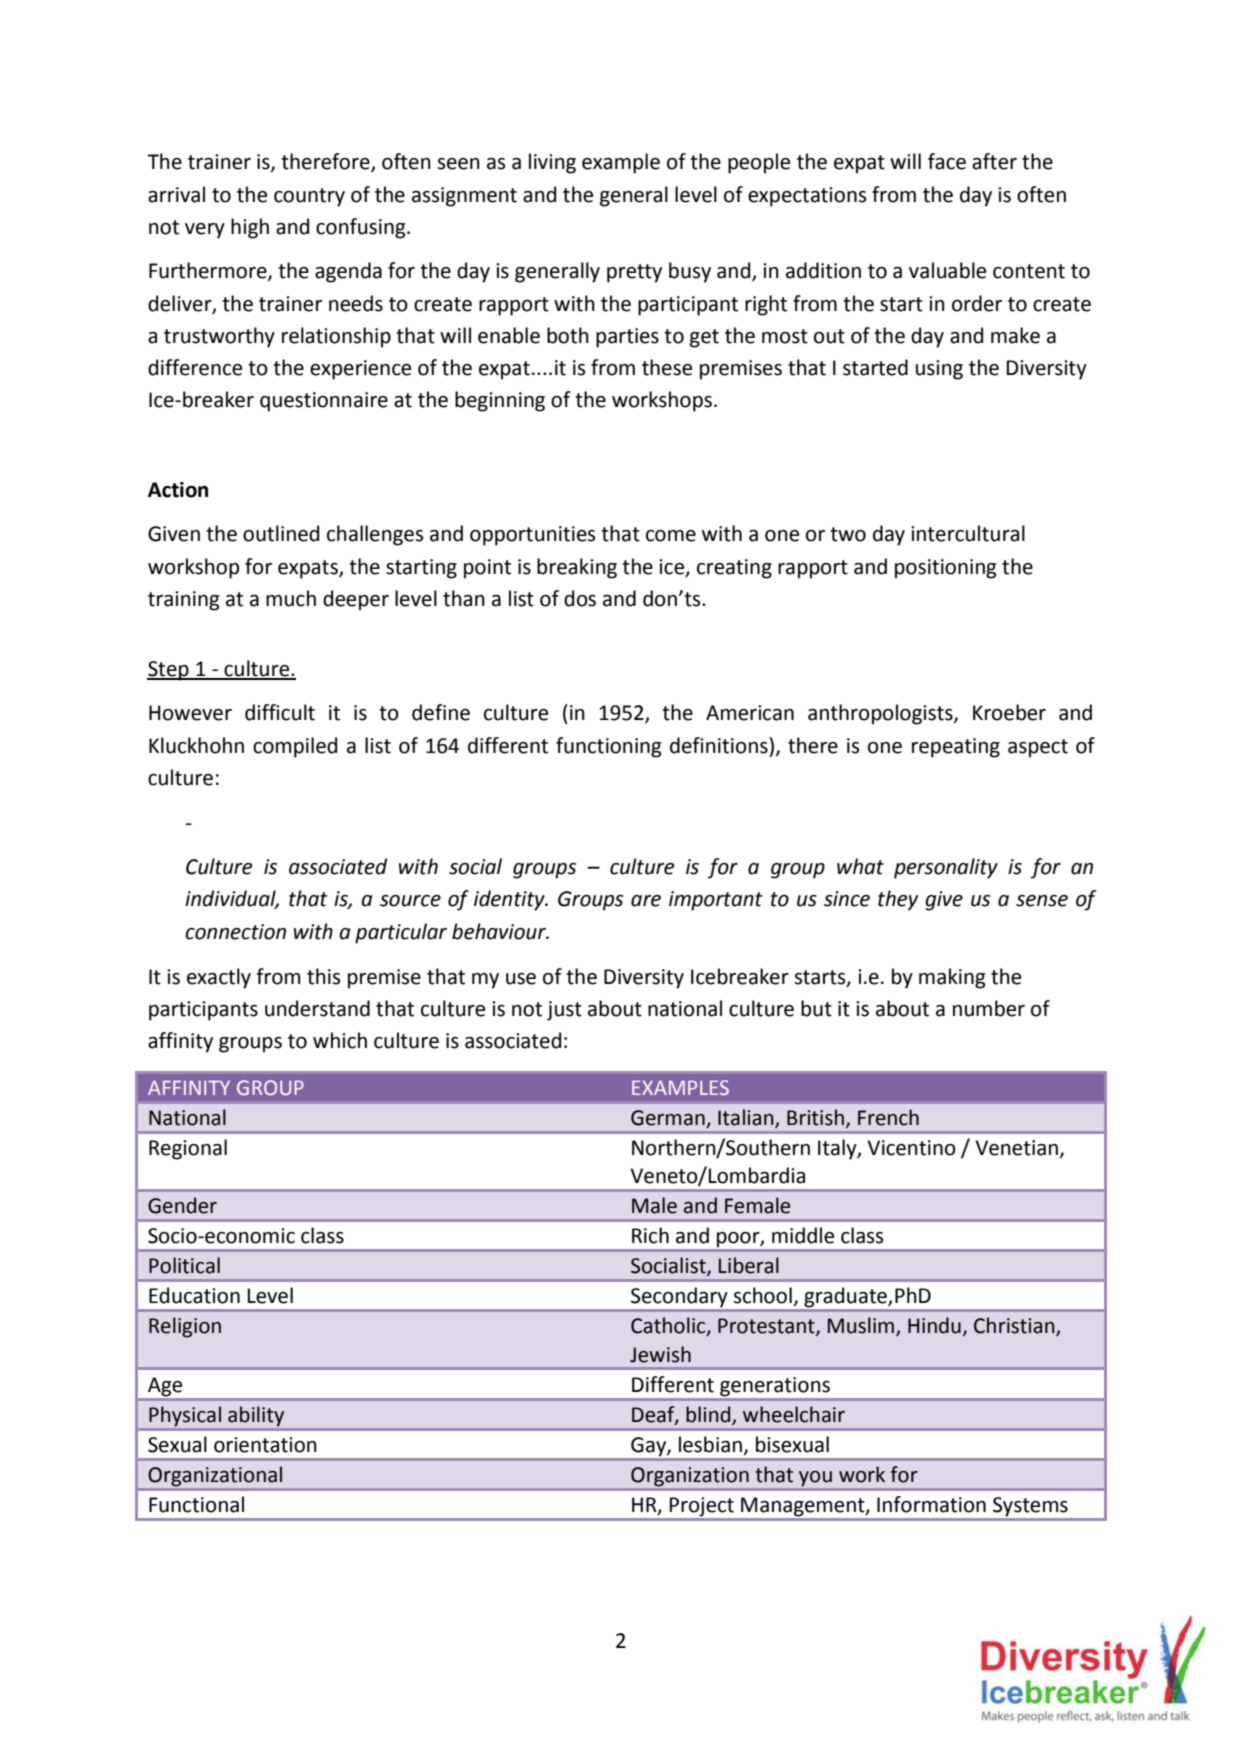 This page has width=1242, height=1756. Describe the element at coordinates (580, 598) in the page. I see `dos` at that location.
